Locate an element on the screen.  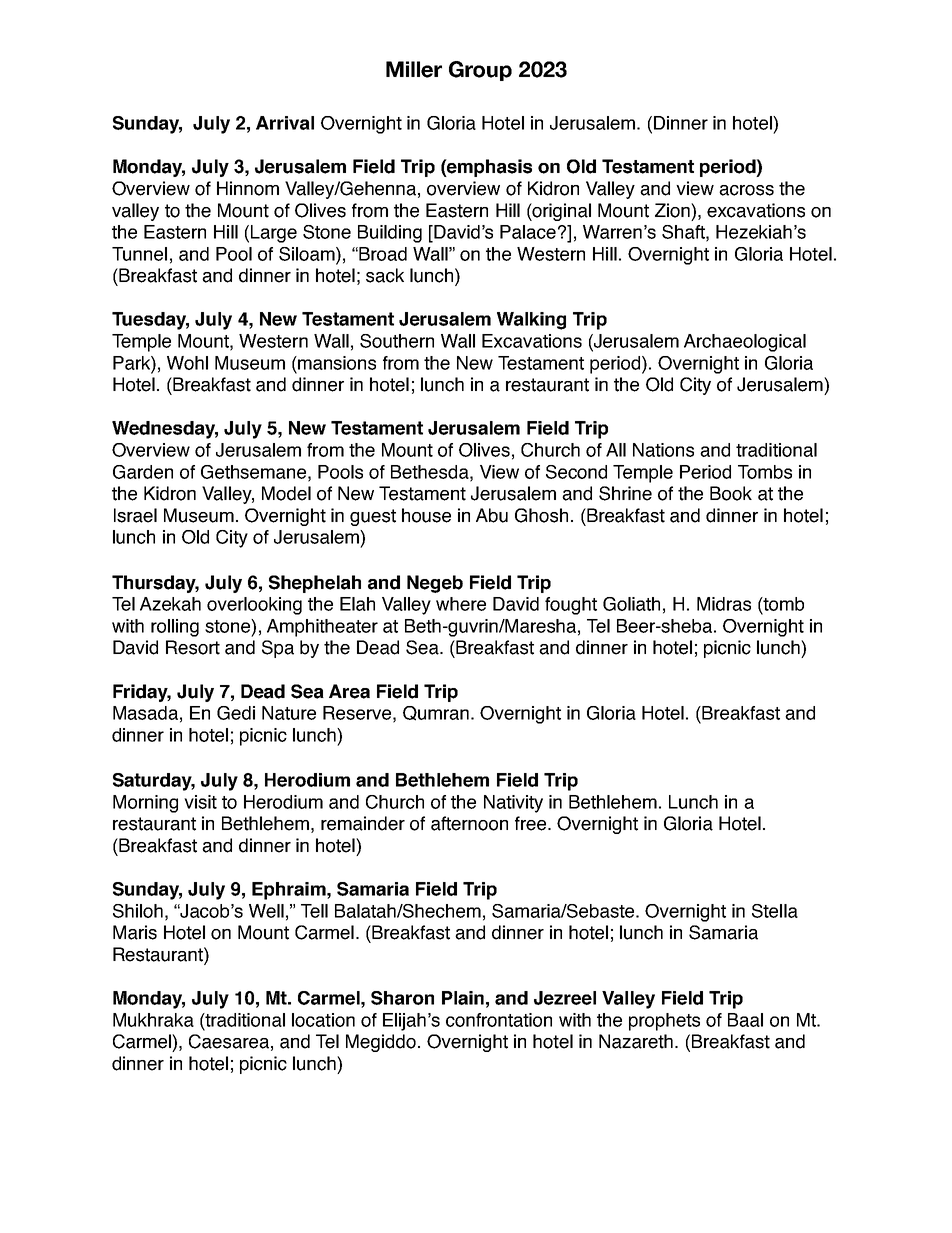
Goliath is located at coordinates (631, 604).
